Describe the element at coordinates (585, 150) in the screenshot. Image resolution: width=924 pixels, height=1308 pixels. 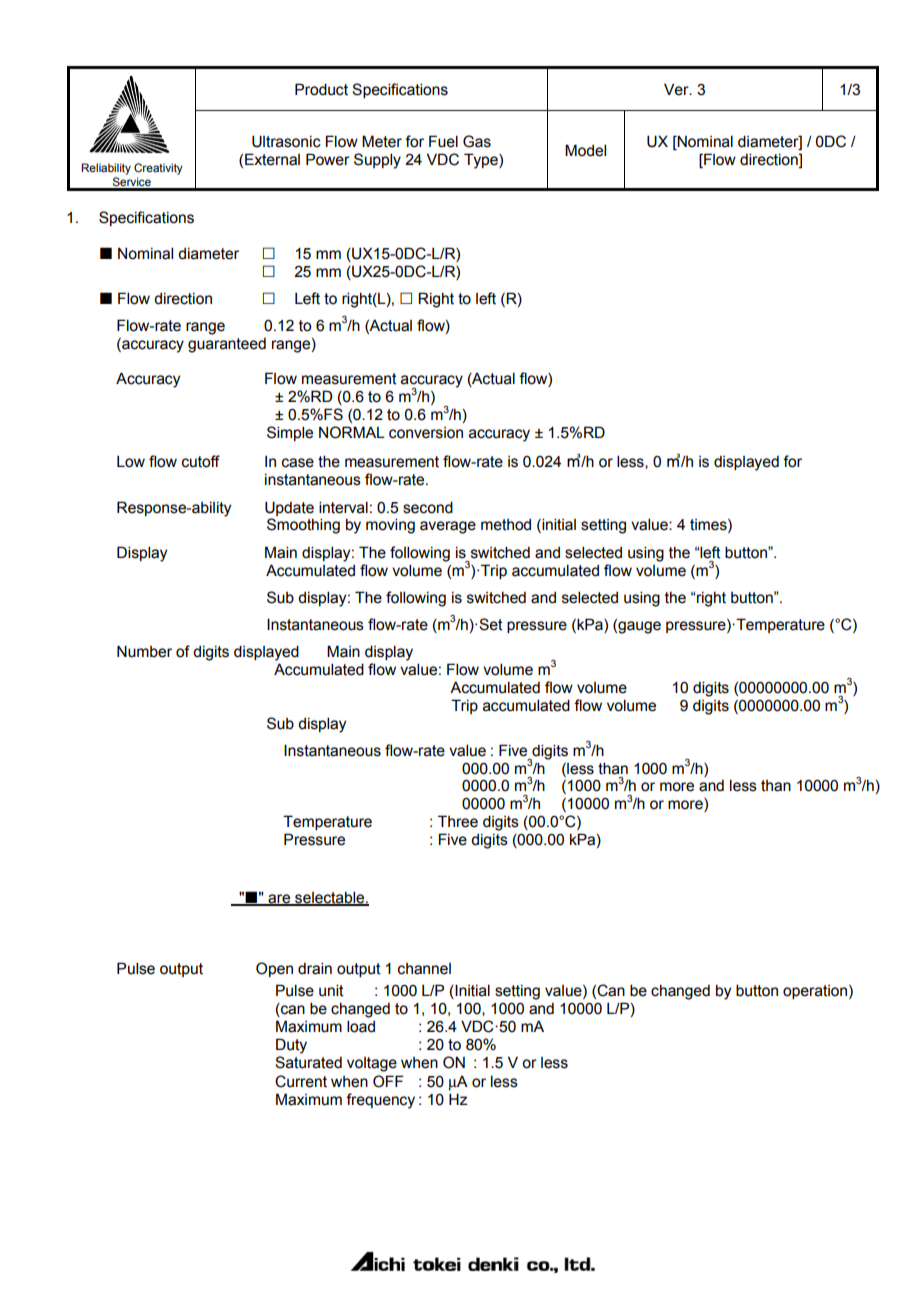
I see `Model` at that location.
